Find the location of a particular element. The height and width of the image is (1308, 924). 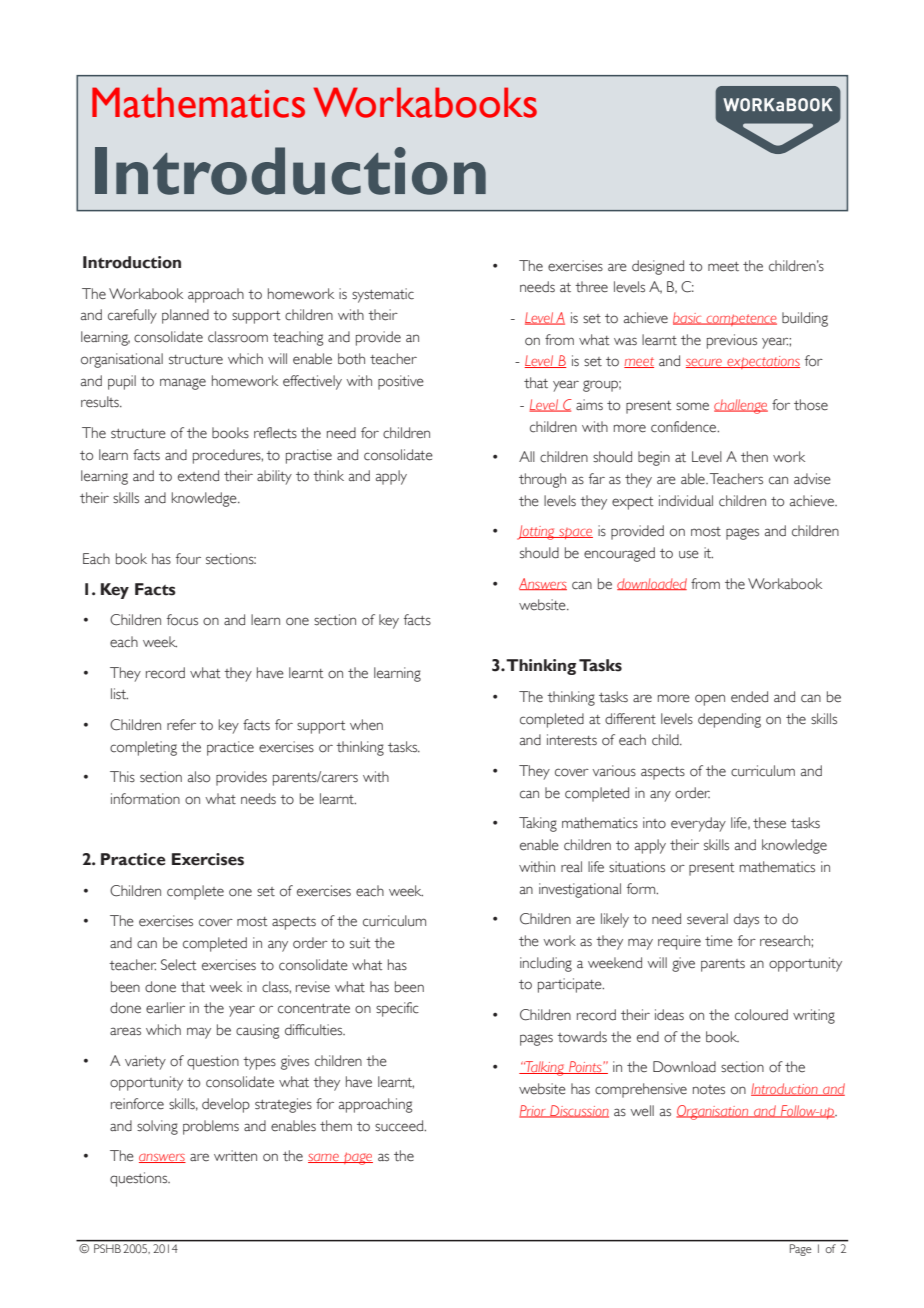

everyday is located at coordinates (698, 824).
